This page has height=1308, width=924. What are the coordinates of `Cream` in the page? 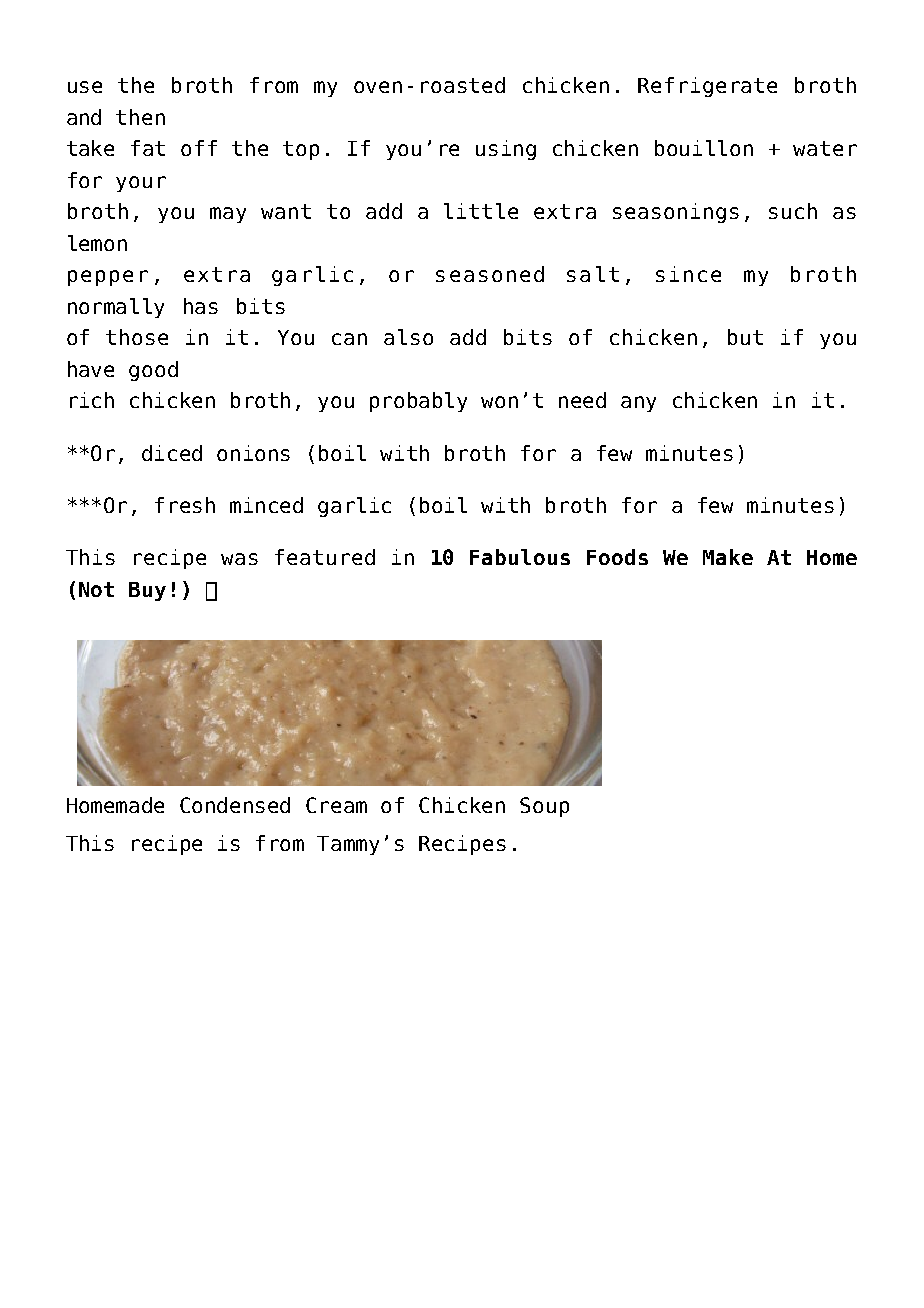 It's located at (336, 805).
